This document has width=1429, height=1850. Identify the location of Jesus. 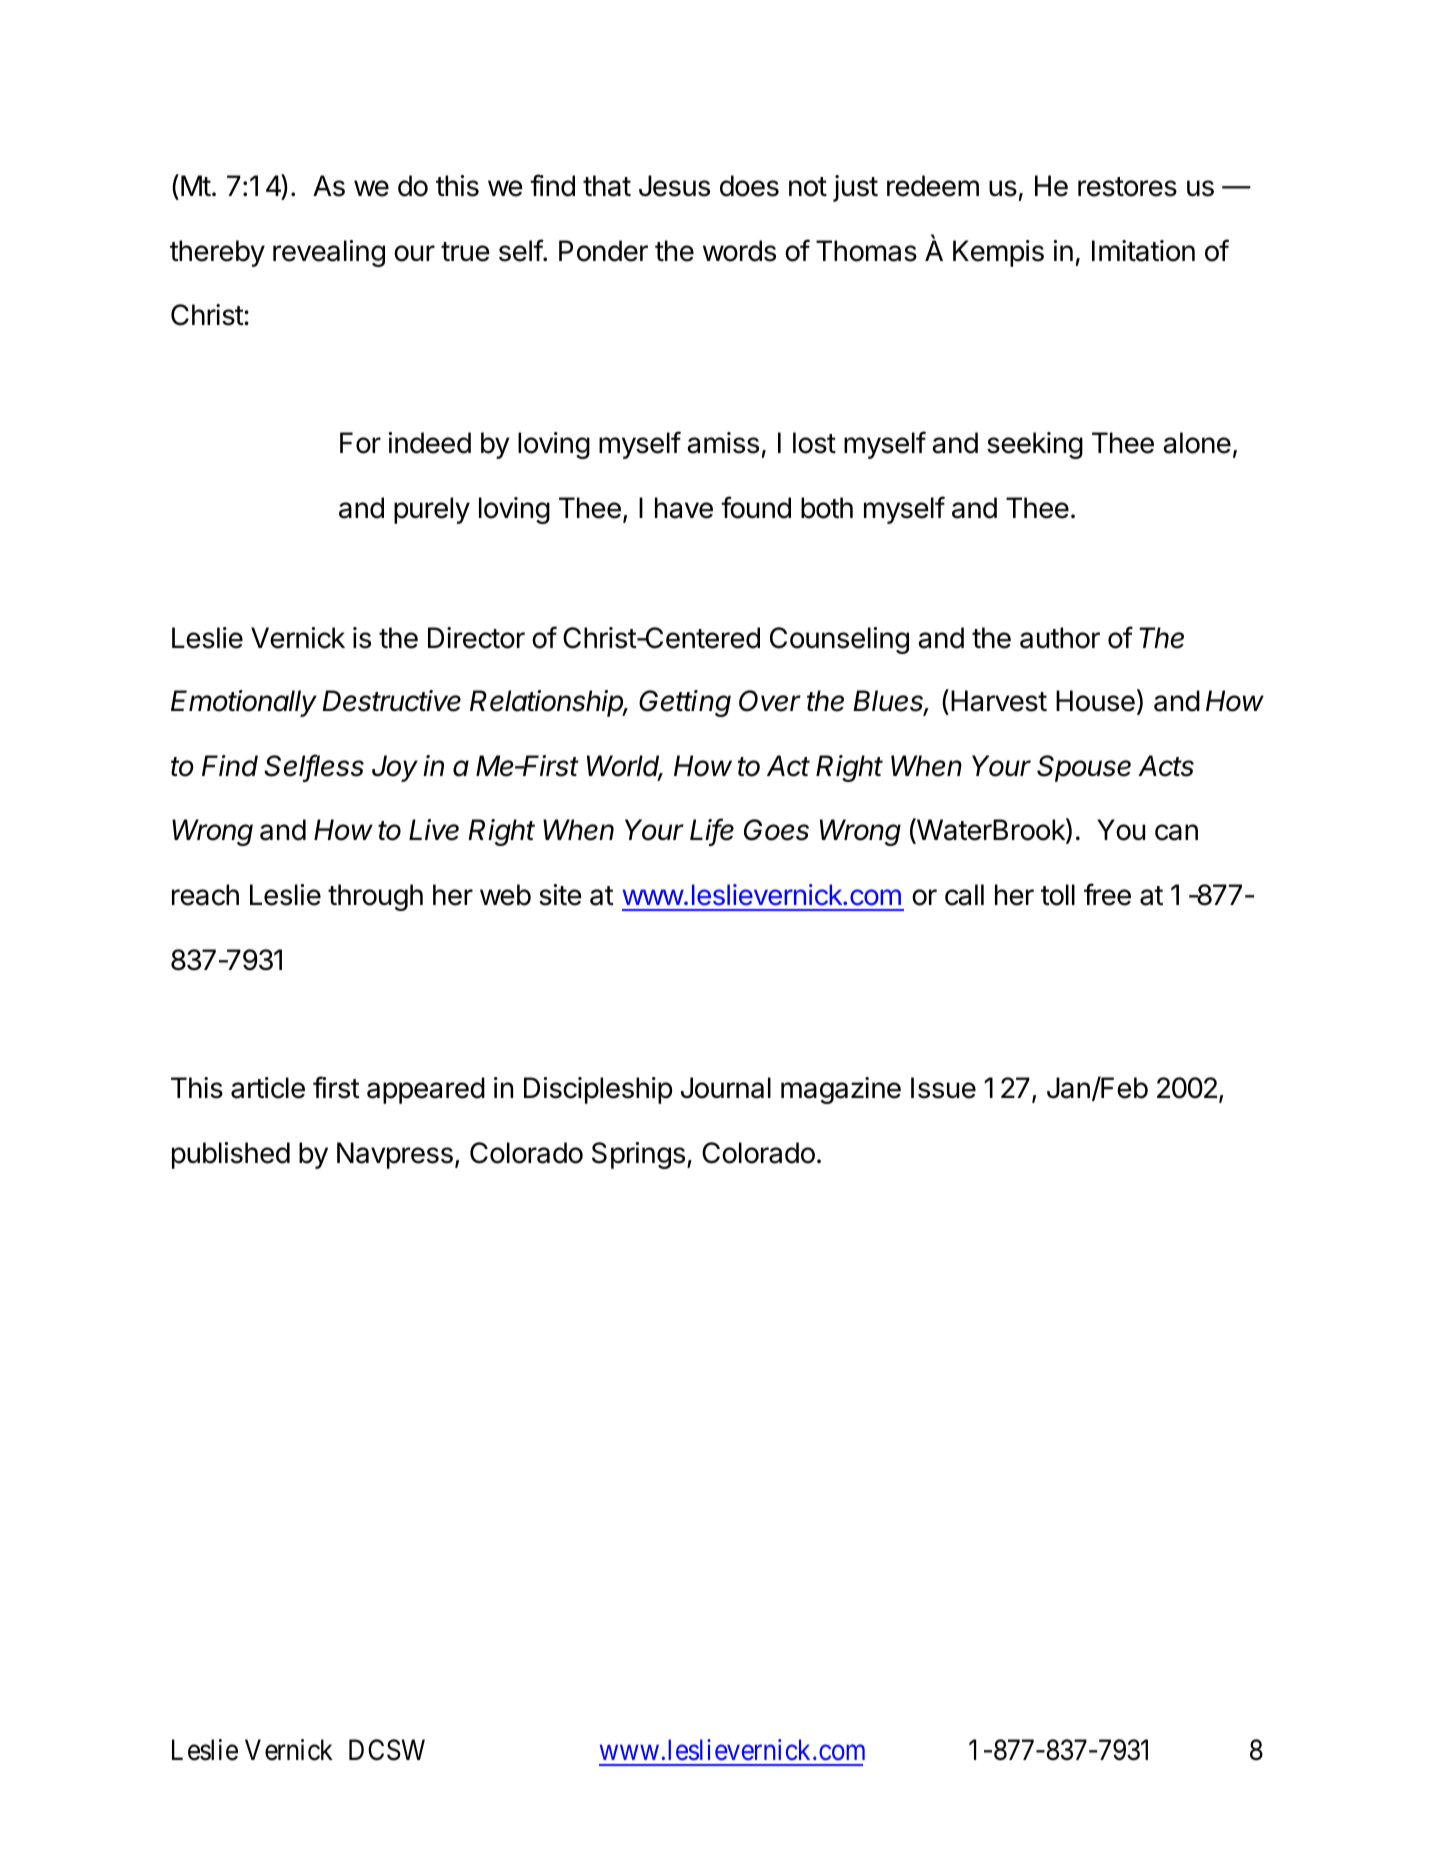
(674, 186).
